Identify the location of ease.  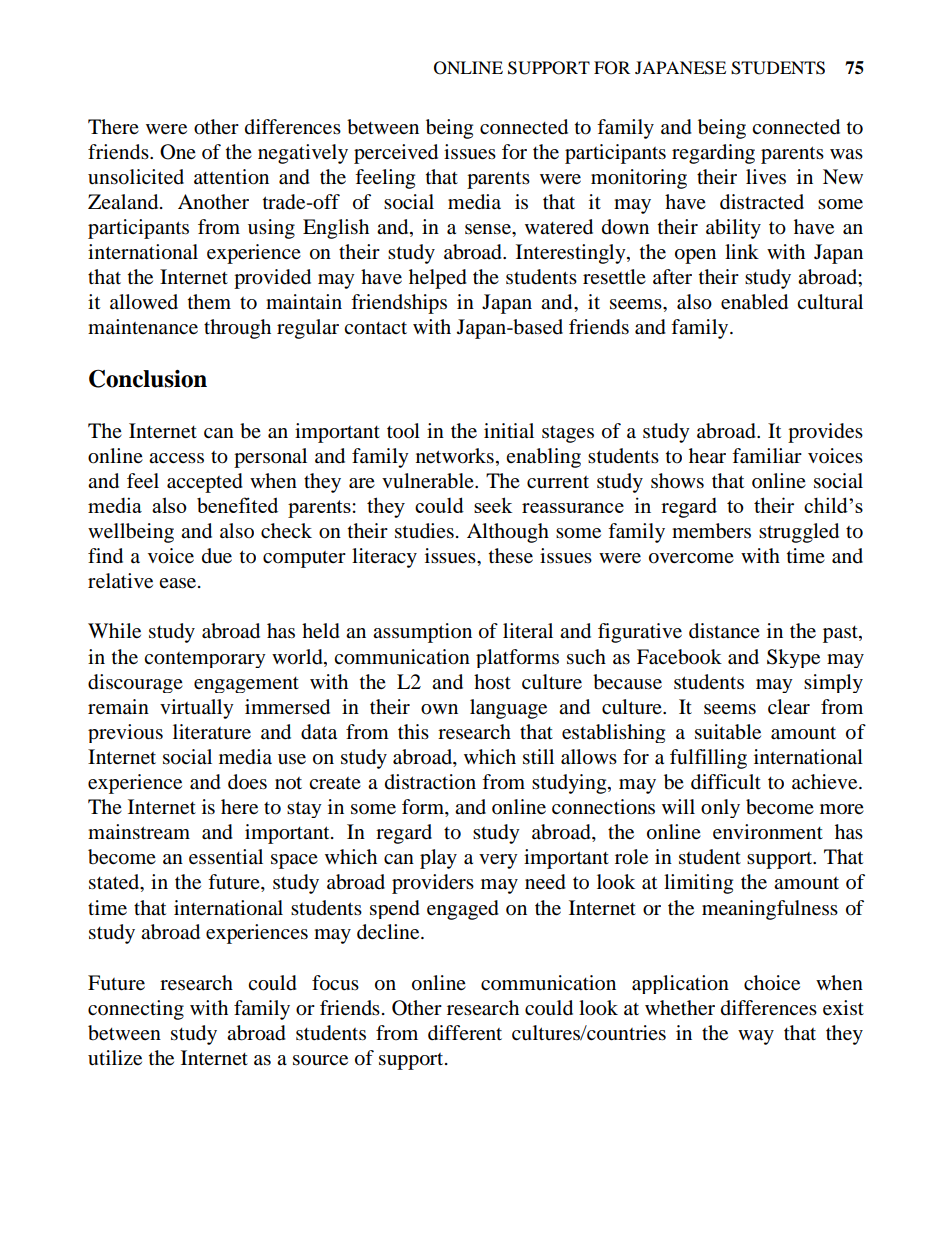
(179, 583).
